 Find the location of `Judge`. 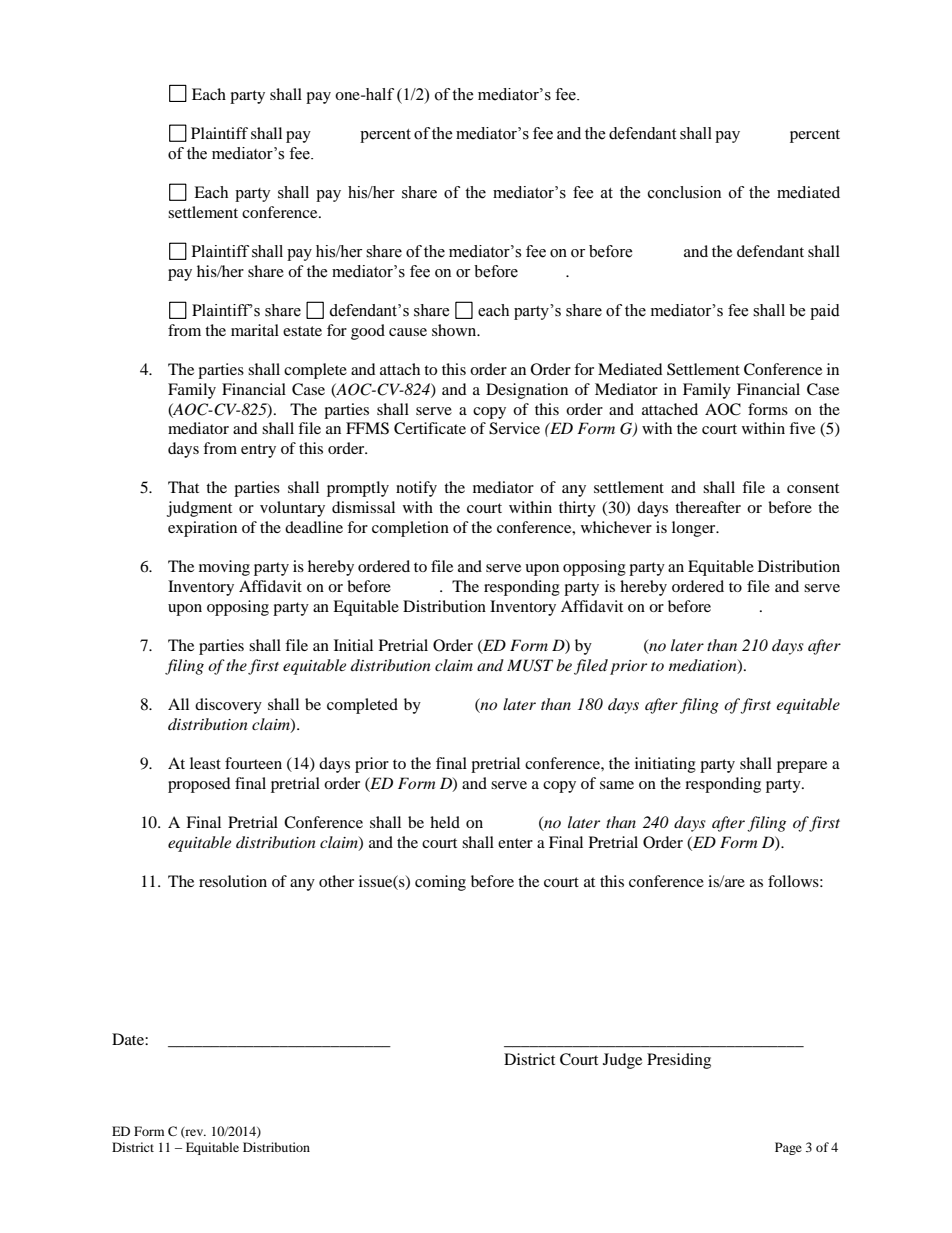

Judge is located at coordinates (622, 1061).
